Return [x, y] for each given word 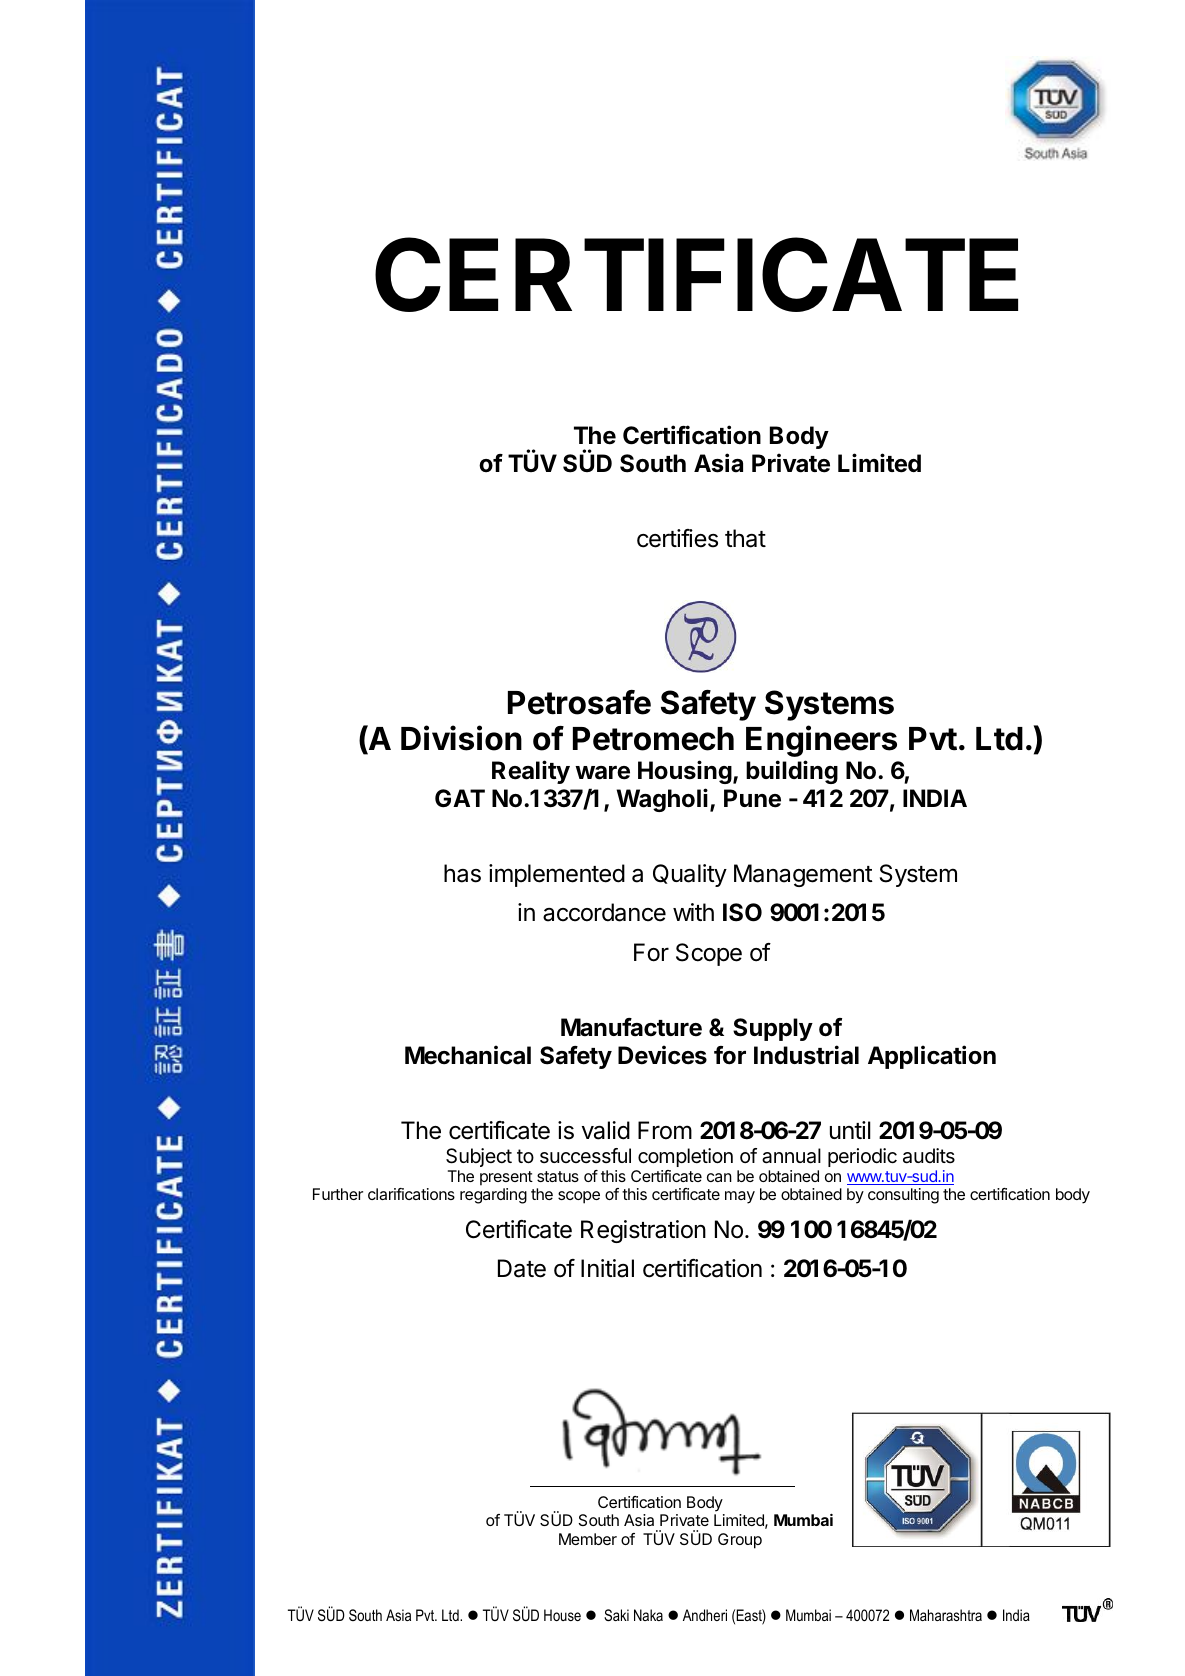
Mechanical [468, 1055]
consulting [903, 1196]
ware [602, 773]
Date [522, 1268]
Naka [648, 1615]
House [562, 1615]
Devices [662, 1055]
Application [932, 1057]
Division [461, 738]
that [745, 538]
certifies [677, 538]
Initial [607, 1268]
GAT [460, 798]
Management [803, 875]
